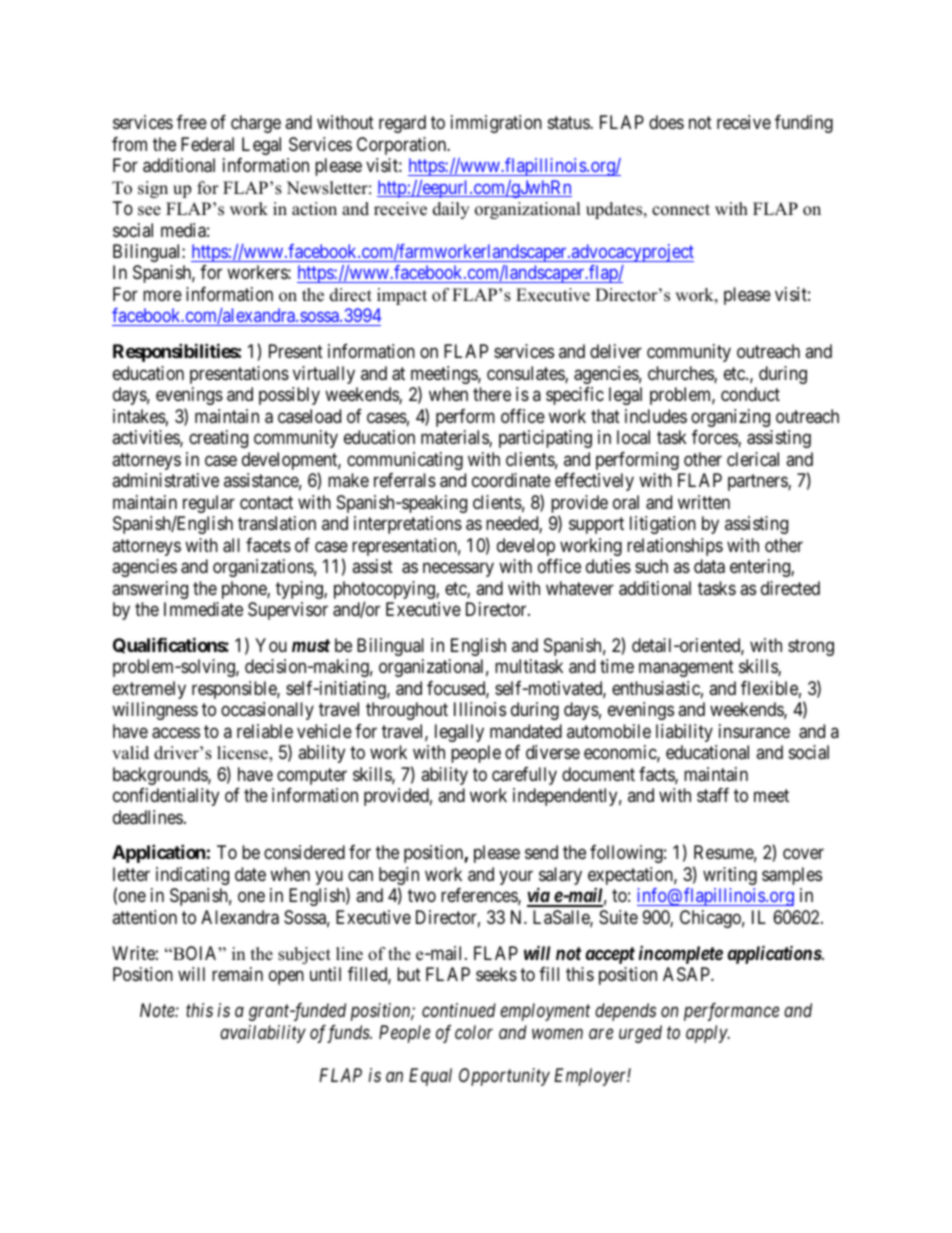  I want to click on there, so click(492, 394).
